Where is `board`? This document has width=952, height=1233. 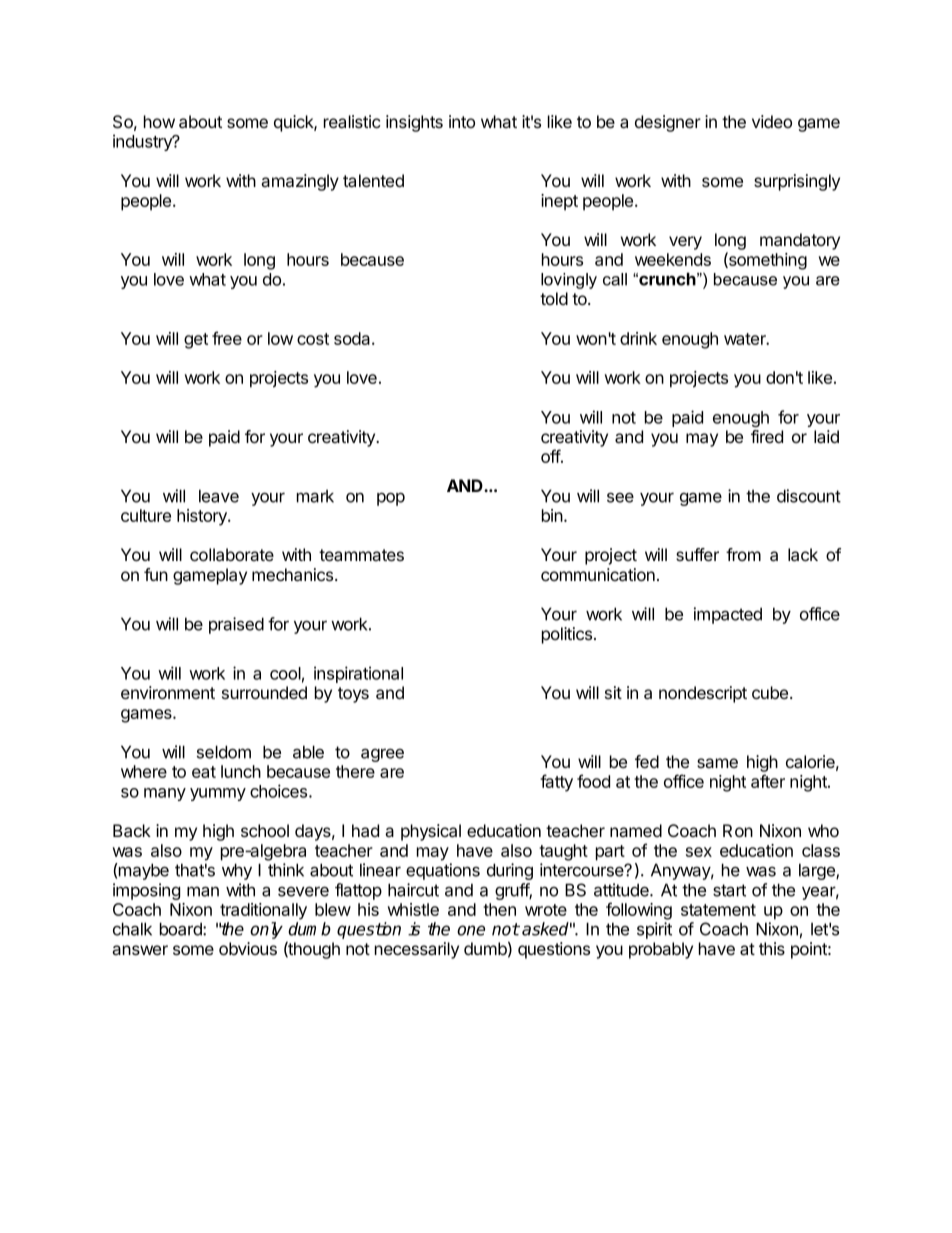 board is located at coordinates (182, 929).
